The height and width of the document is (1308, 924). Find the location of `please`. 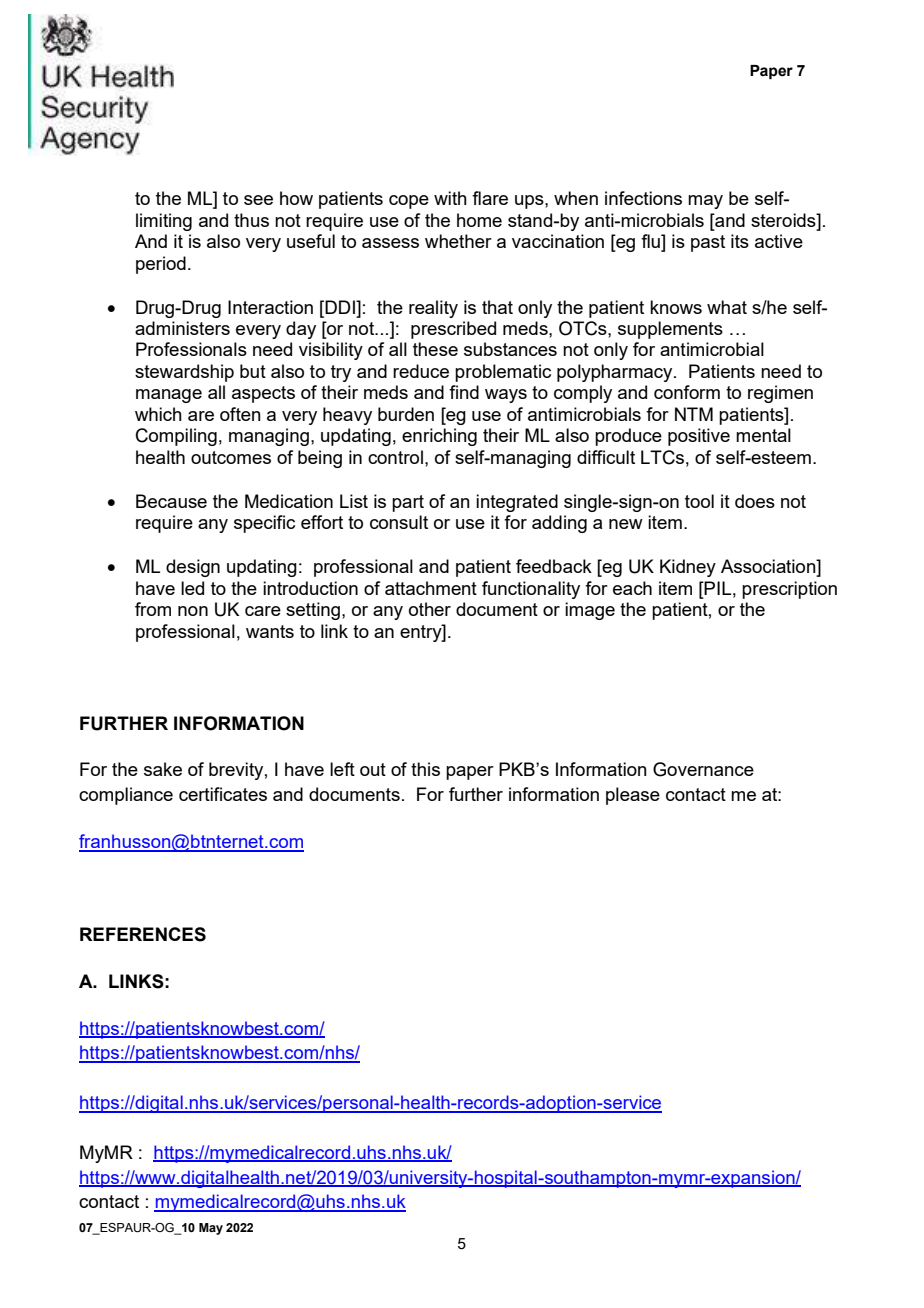

please is located at coordinates (633, 796).
